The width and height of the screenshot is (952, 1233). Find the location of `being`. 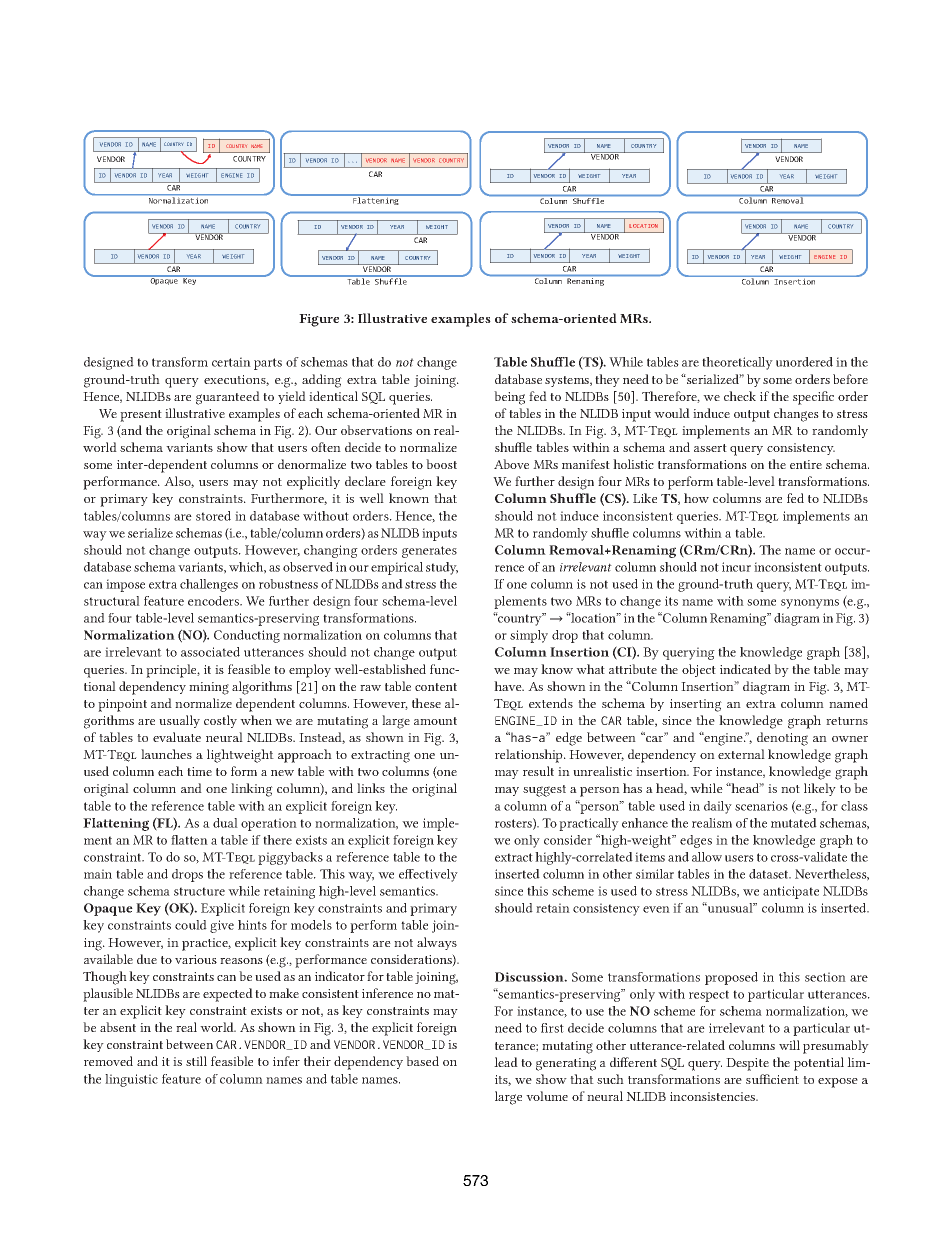

being is located at coordinates (509, 398).
